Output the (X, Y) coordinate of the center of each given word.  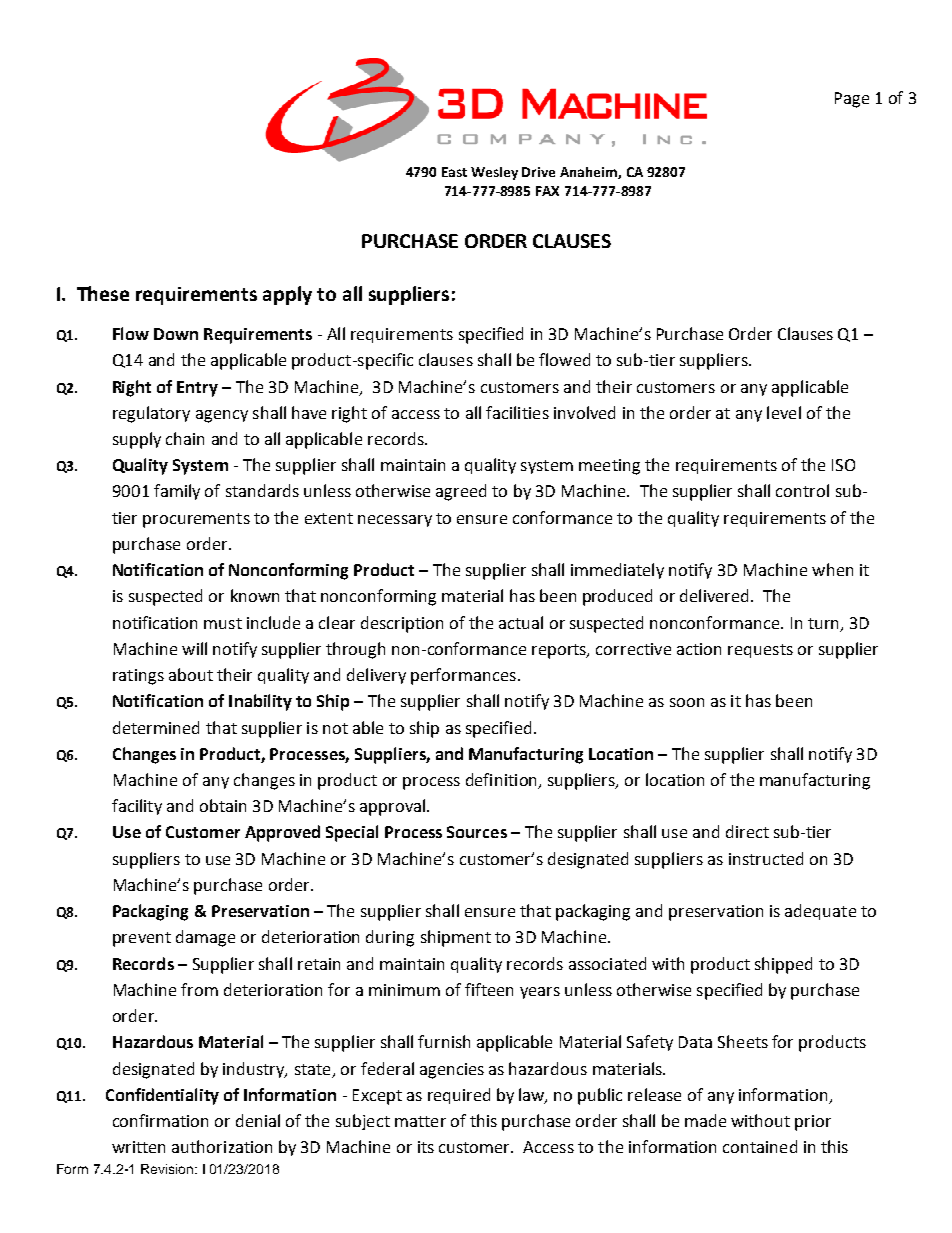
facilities (517, 412)
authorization (222, 1146)
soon (687, 702)
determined (156, 727)
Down (176, 334)
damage (205, 938)
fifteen (489, 989)
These (103, 293)
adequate (820, 912)
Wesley (494, 173)
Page (852, 100)
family (177, 492)
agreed (461, 492)
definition (502, 781)
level (784, 412)
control (802, 490)
